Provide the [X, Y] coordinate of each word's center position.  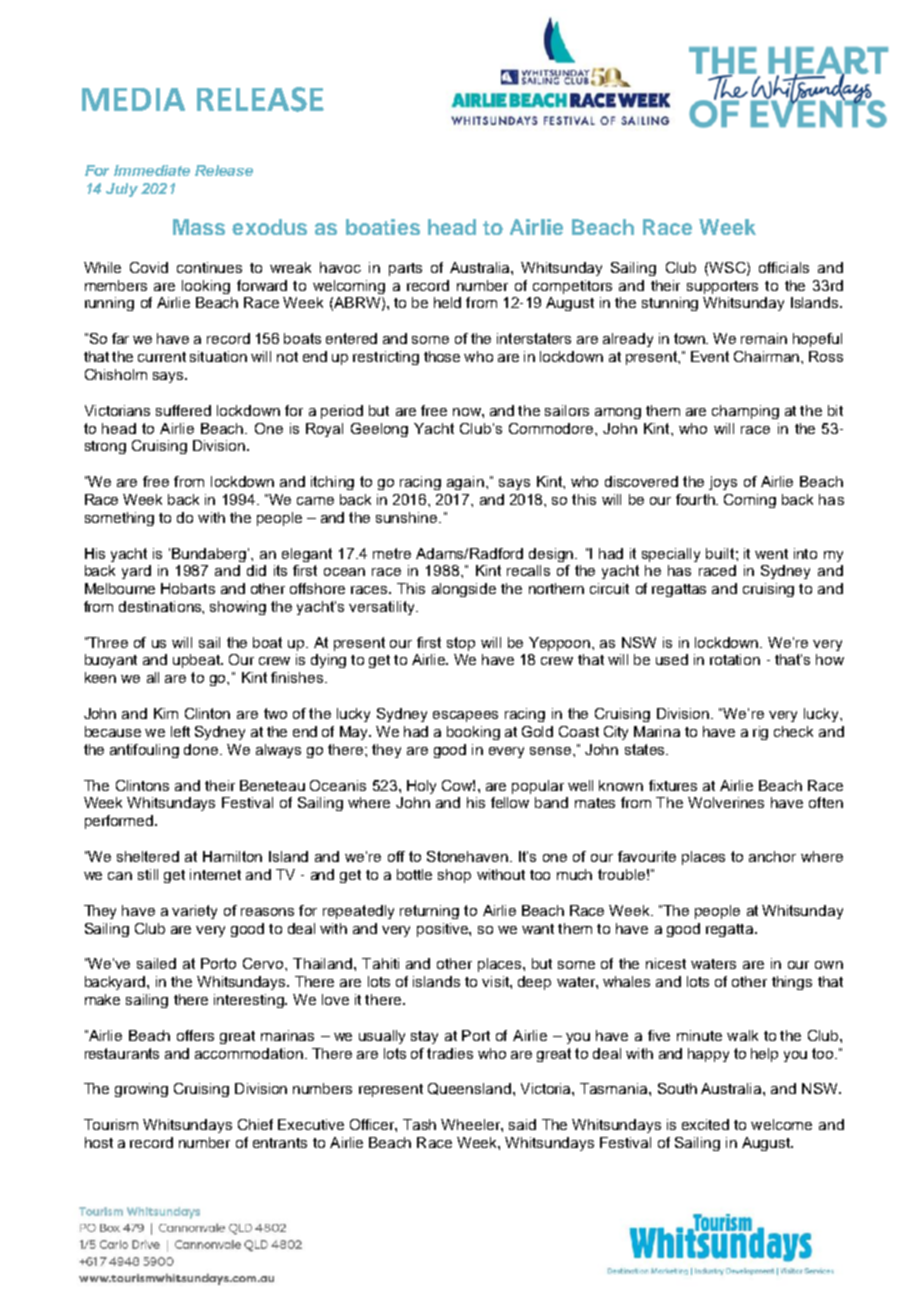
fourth [696, 499]
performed [120, 822]
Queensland [469, 1089]
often [826, 802]
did [256, 570]
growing [141, 1090]
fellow [510, 802]
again [467, 483]
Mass [199, 227]
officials [784, 267]
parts [405, 269]
